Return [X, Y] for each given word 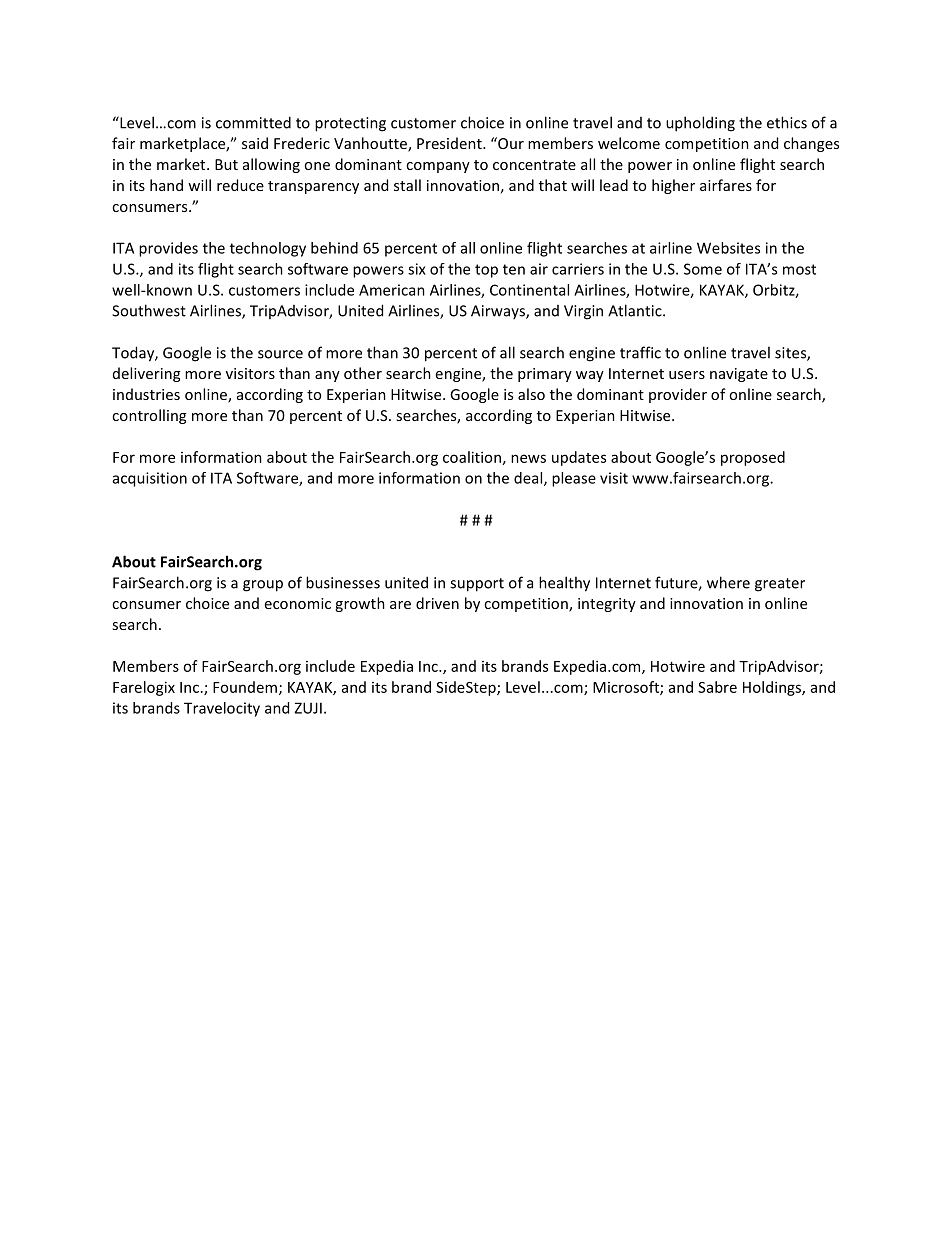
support [477, 585]
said [255, 143]
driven [437, 603]
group [263, 586]
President [450, 143]
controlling [149, 416]
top [486, 271]
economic [298, 603]
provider [678, 395]
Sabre [717, 687]
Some [703, 269]
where [728, 582]
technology [268, 249]
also [531, 394]
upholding [700, 124]
